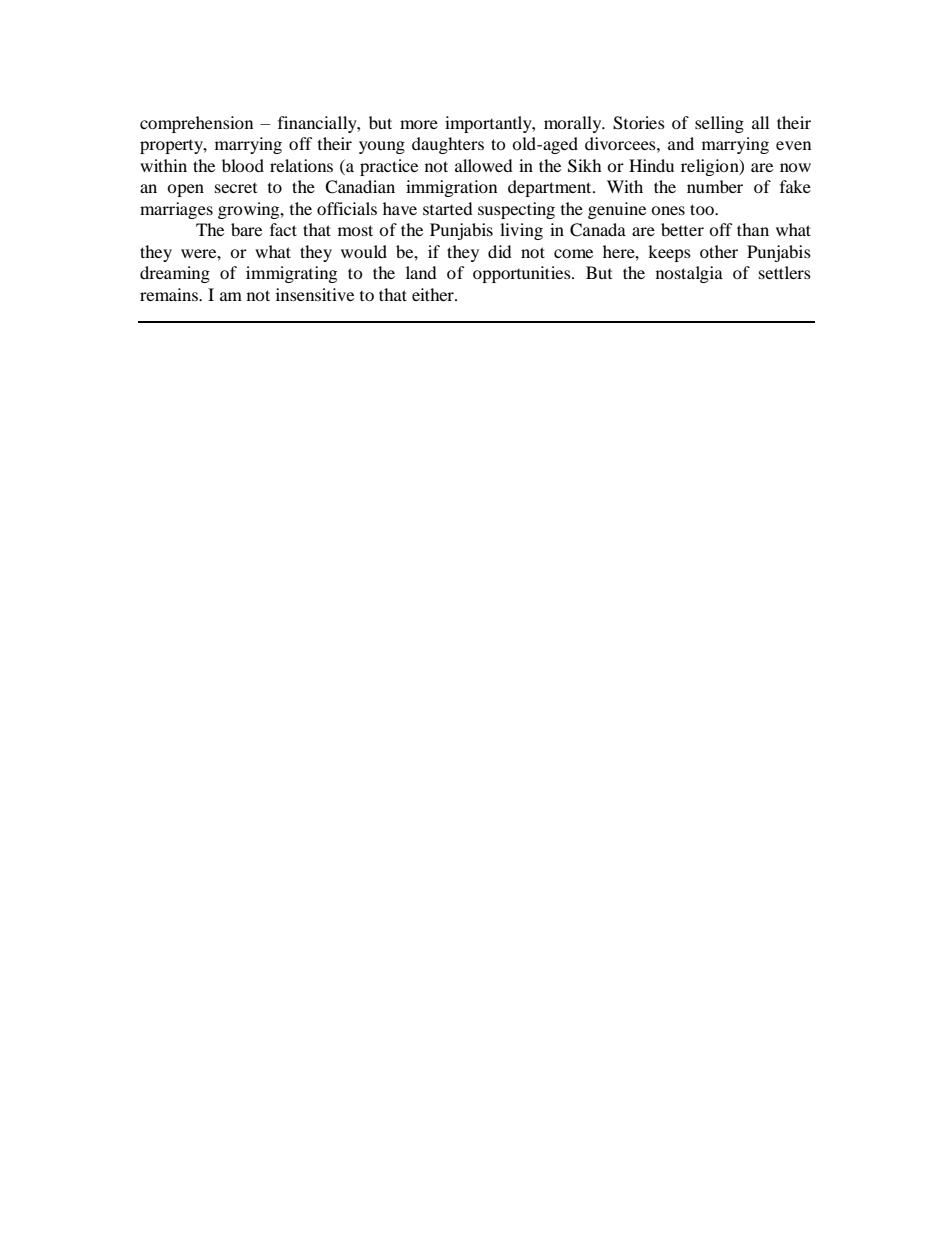 This screenshot has height=1233, width=952. I want to click on more, so click(419, 124).
